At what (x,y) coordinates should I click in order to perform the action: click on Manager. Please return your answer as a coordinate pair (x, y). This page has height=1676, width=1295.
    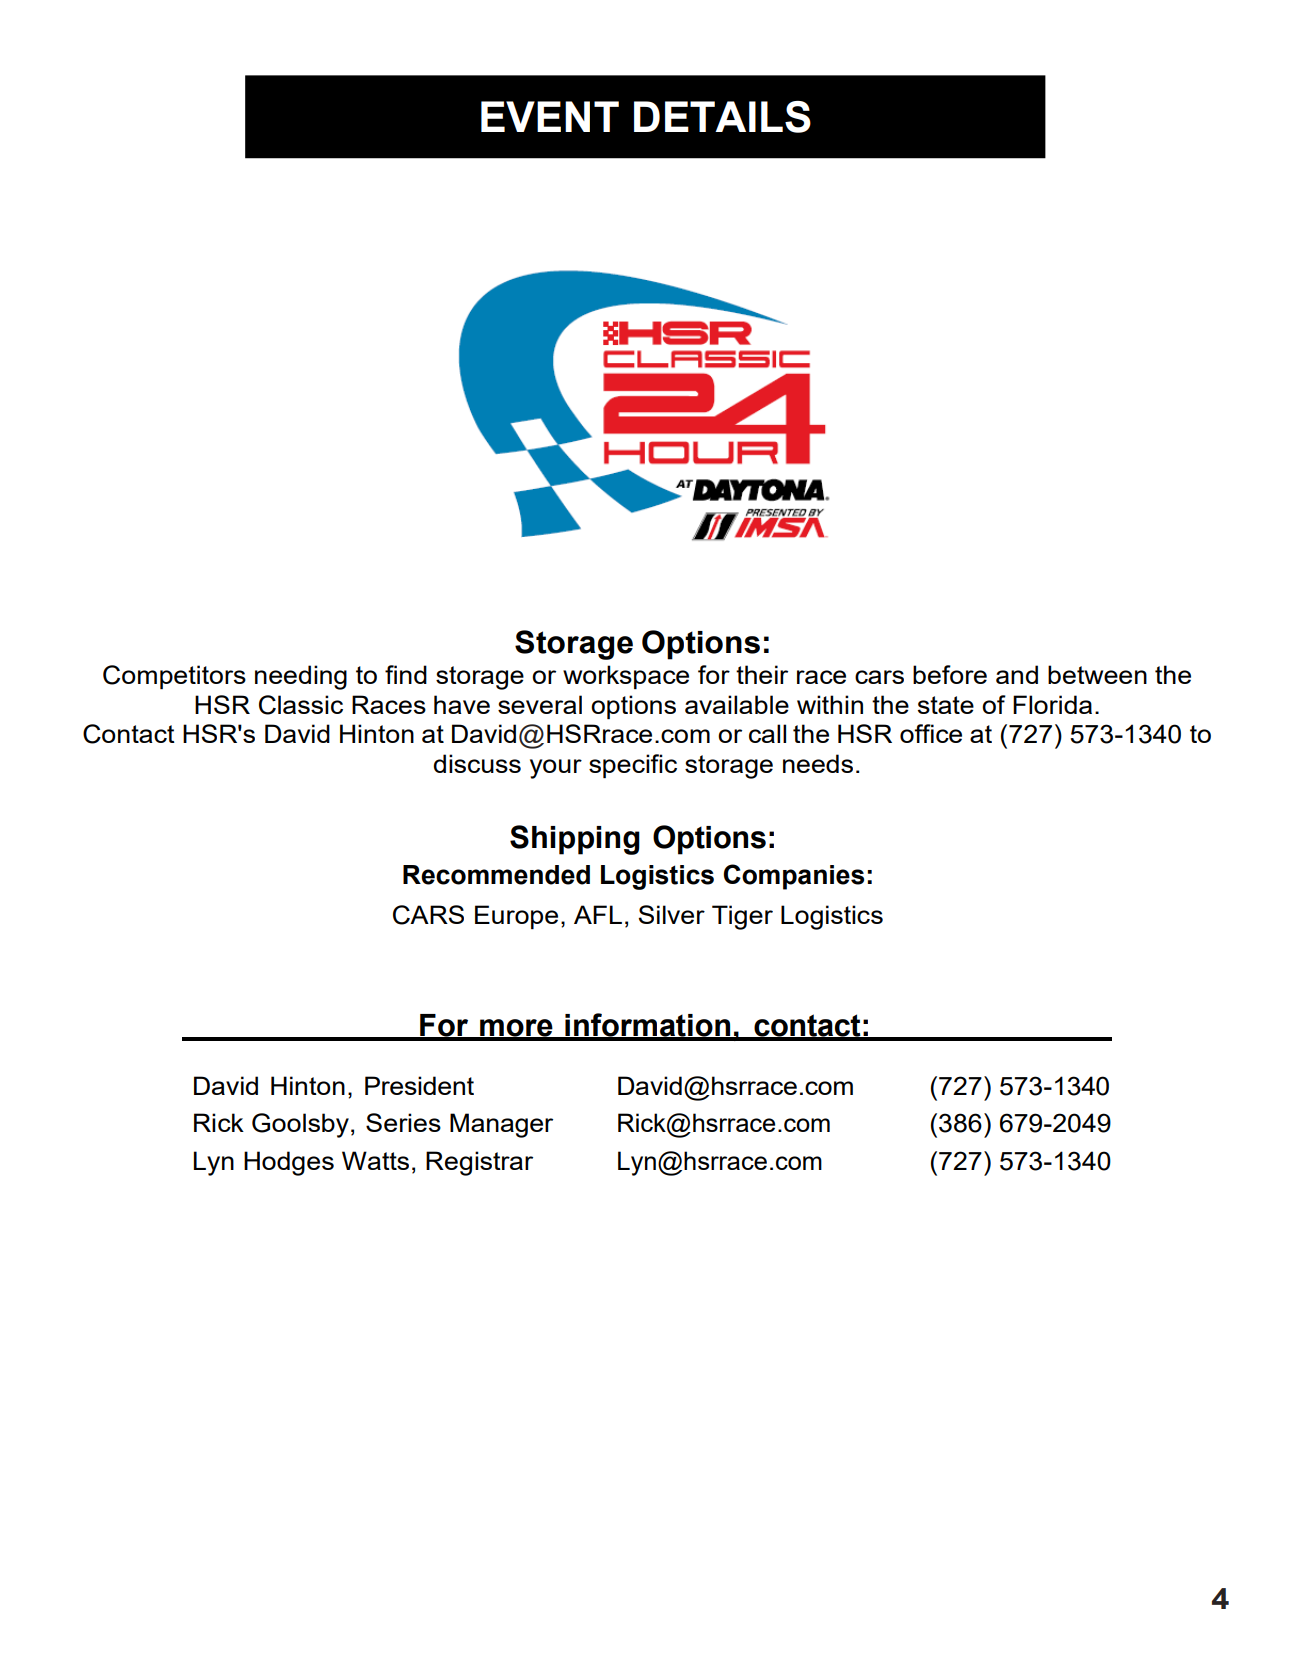
    Looking at the image, I should click on (501, 1125).
